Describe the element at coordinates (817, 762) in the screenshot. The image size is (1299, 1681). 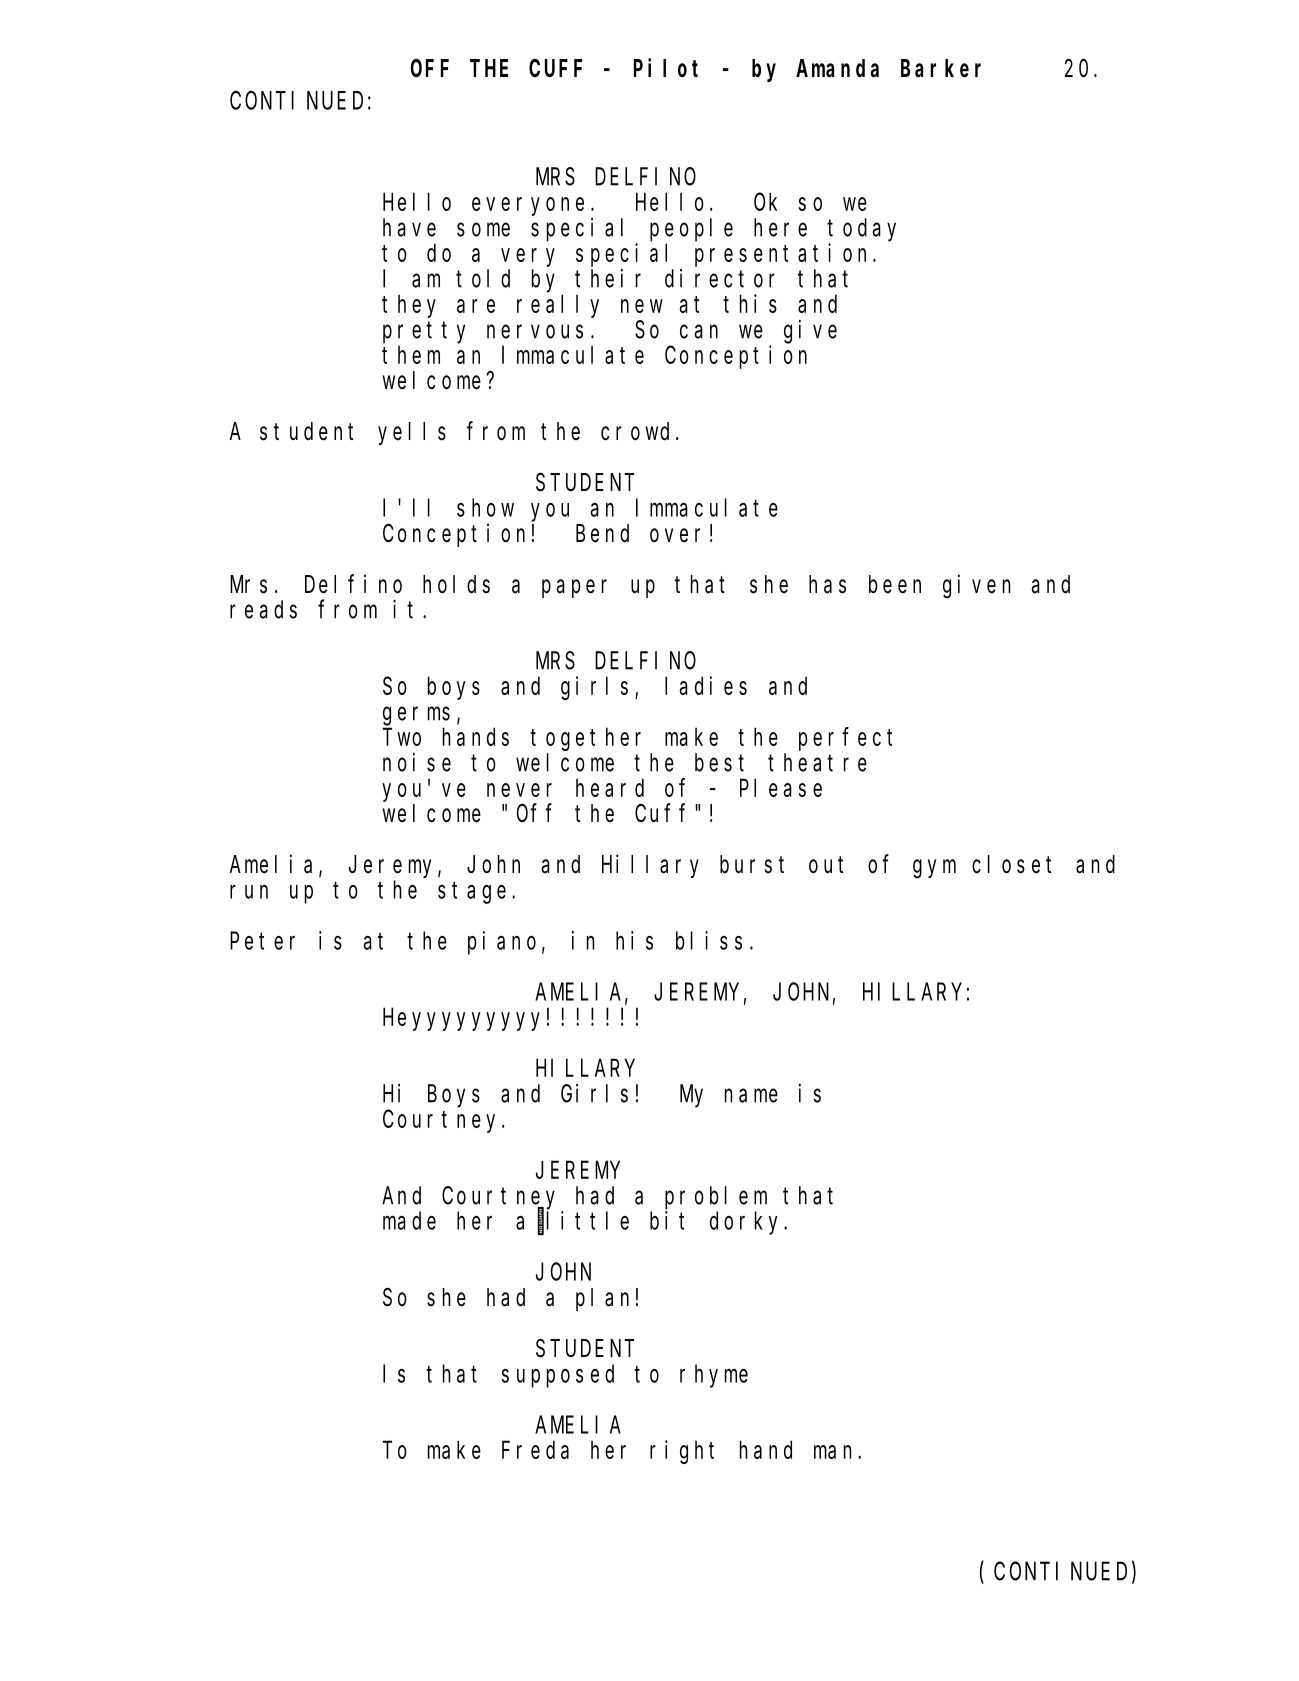
I see `theatre` at that location.
